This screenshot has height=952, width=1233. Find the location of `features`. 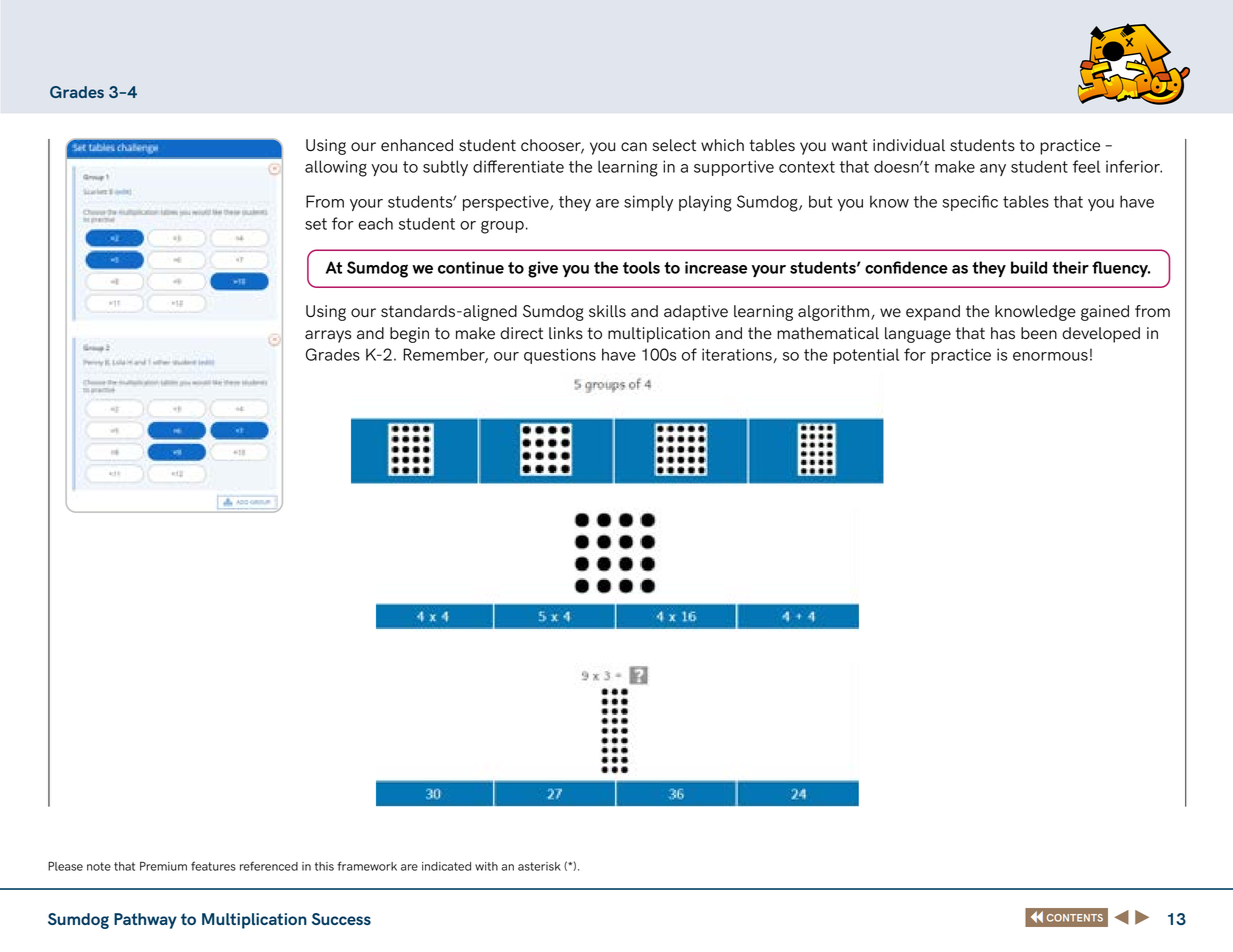

features is located at coordinates (213, 866).
